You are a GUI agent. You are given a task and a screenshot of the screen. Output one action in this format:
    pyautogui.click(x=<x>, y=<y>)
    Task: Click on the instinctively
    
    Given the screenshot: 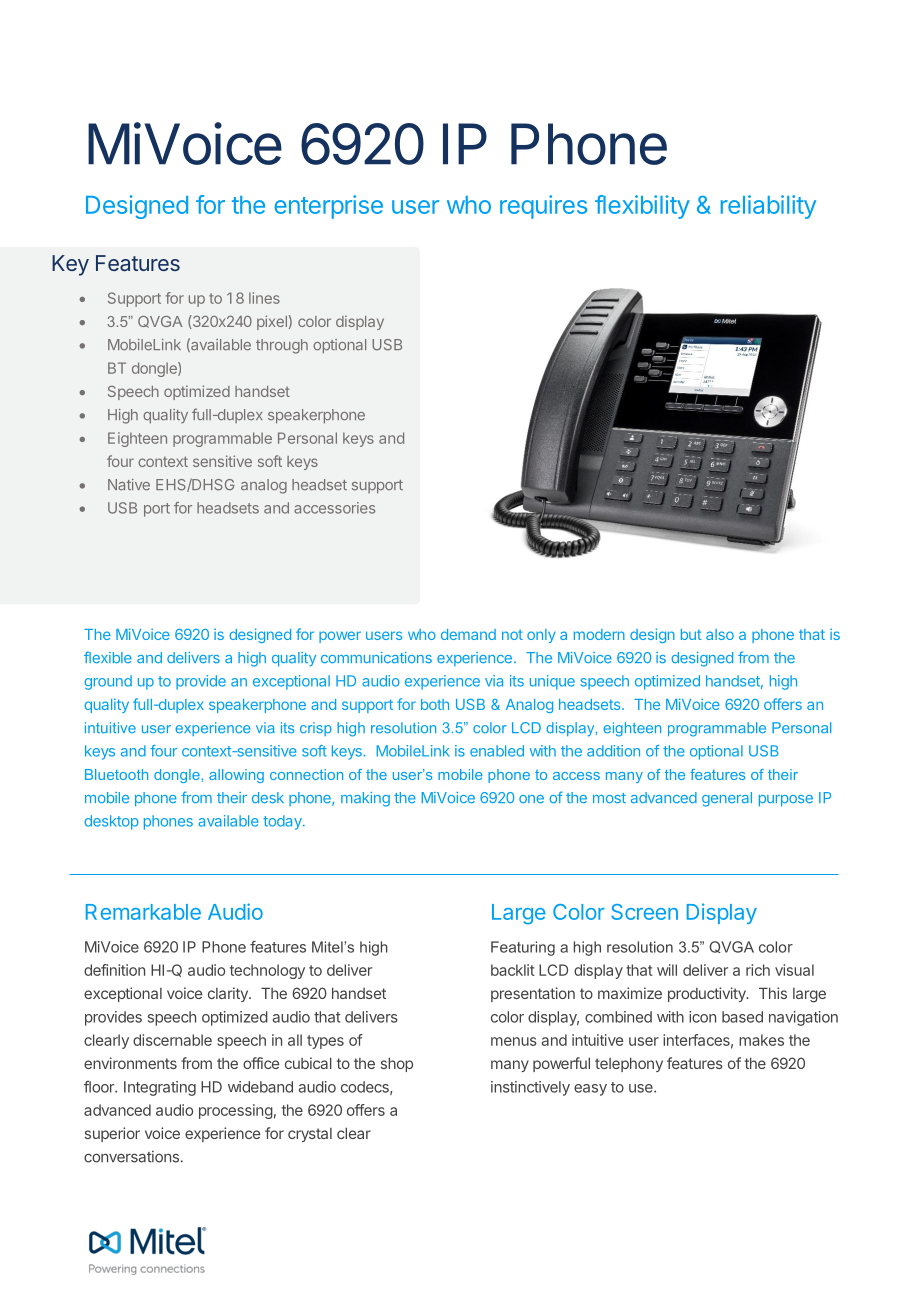 What is the action you would take?
    pyautogui.click(x=530, y=1088)
